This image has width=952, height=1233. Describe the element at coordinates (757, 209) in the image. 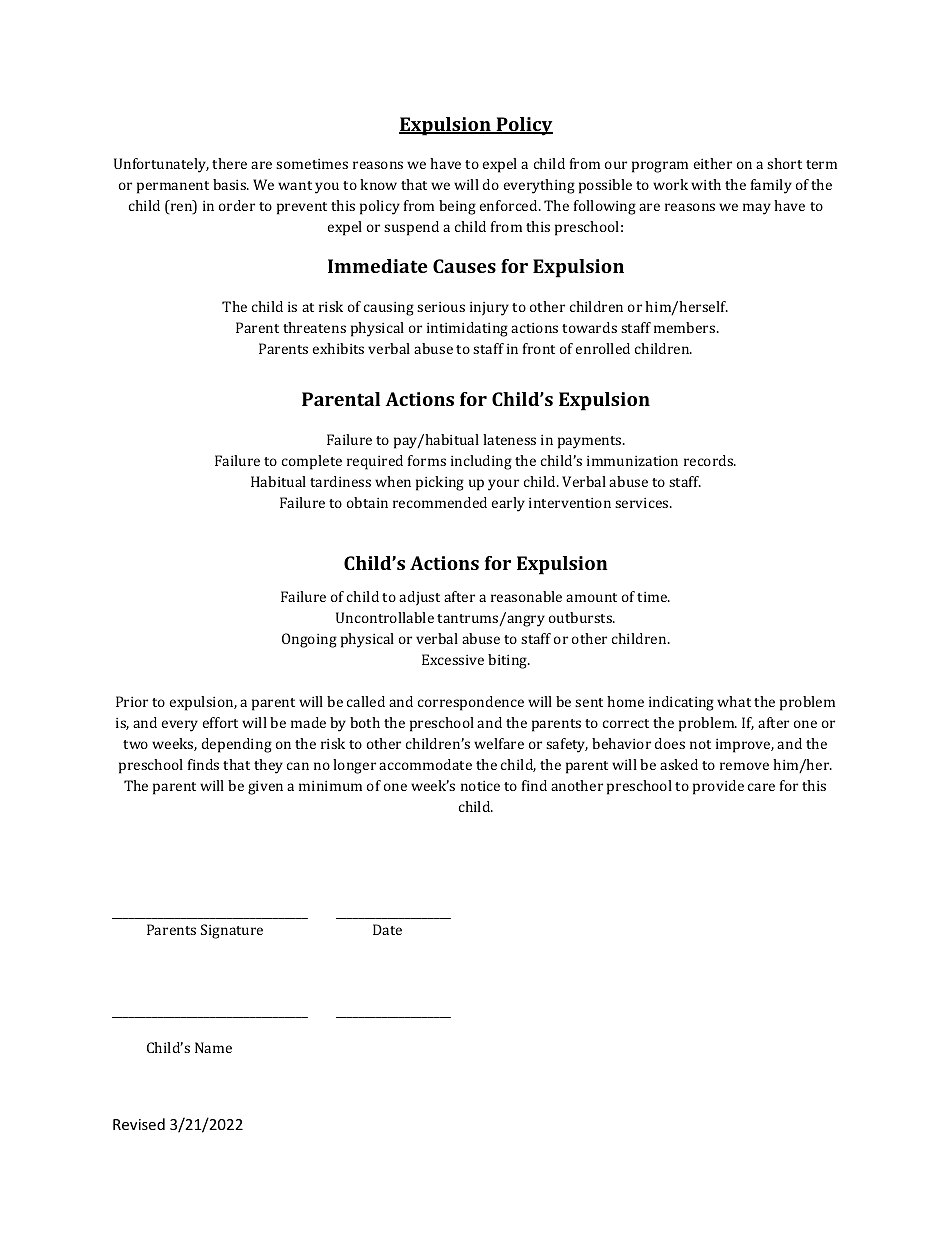

I see `may` at that location.
